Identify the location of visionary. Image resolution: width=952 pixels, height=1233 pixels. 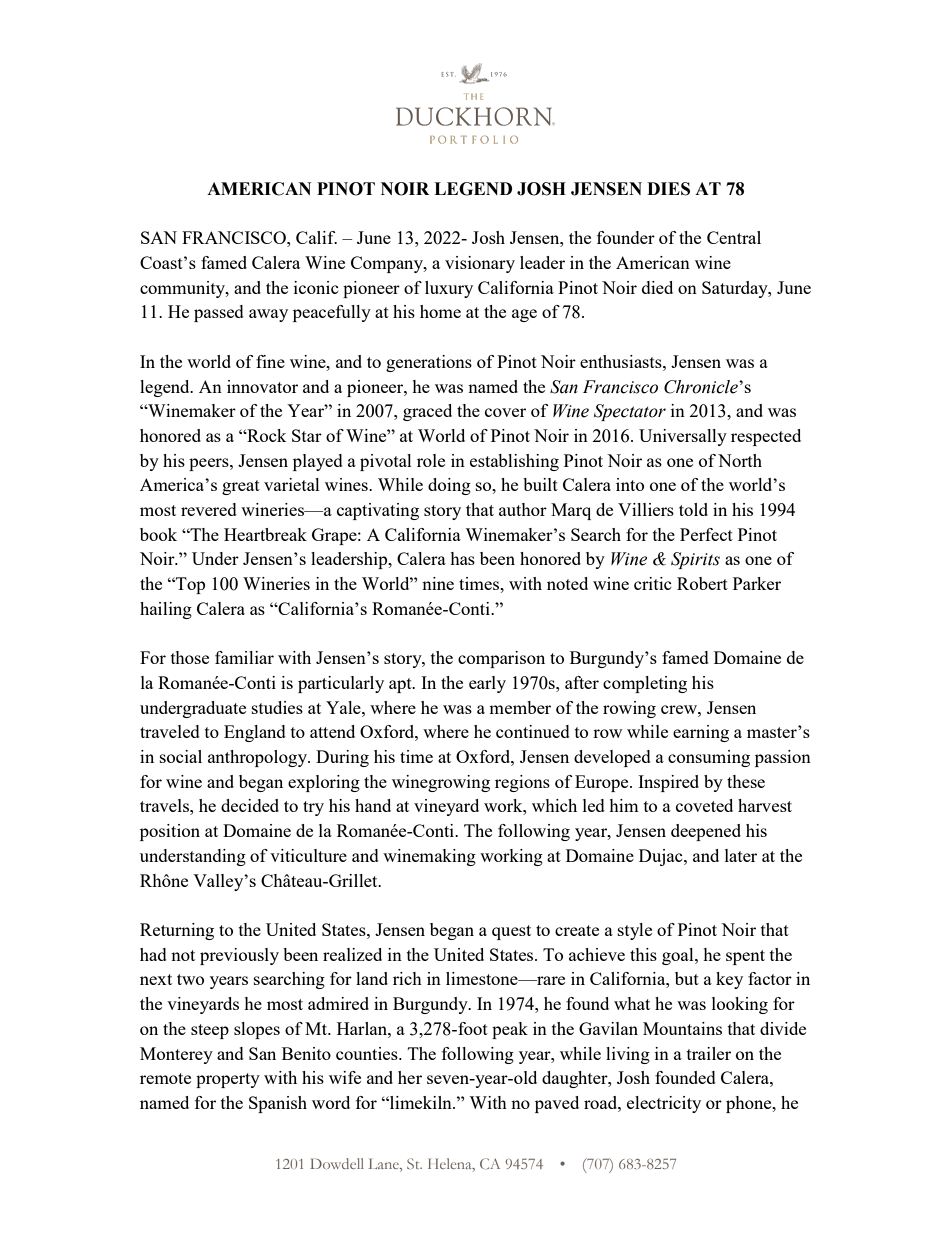
(480, 264).
